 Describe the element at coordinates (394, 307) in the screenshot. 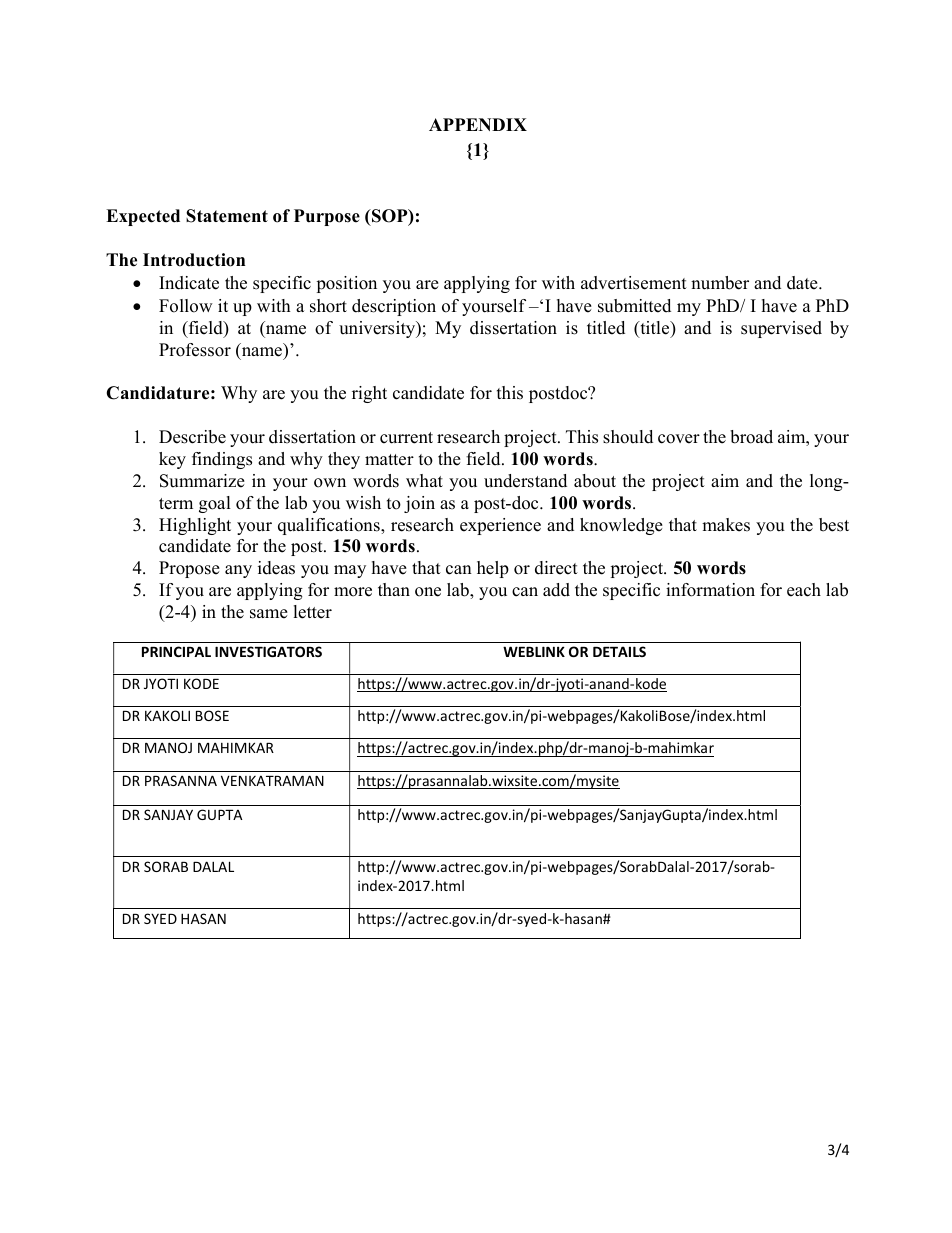

I see `description` at that location.
